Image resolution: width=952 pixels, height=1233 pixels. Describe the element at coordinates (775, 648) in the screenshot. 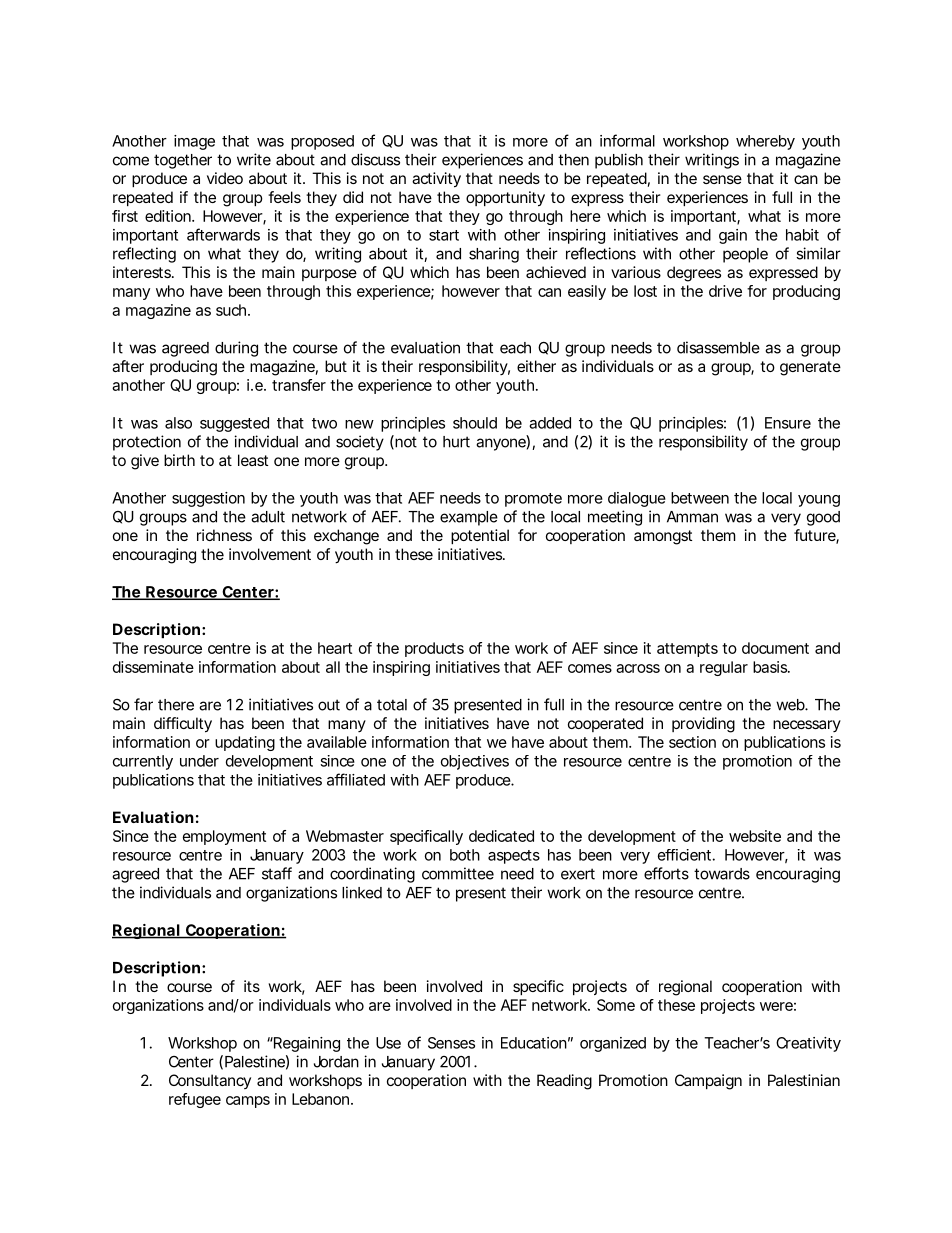

I see `document` at that location.
